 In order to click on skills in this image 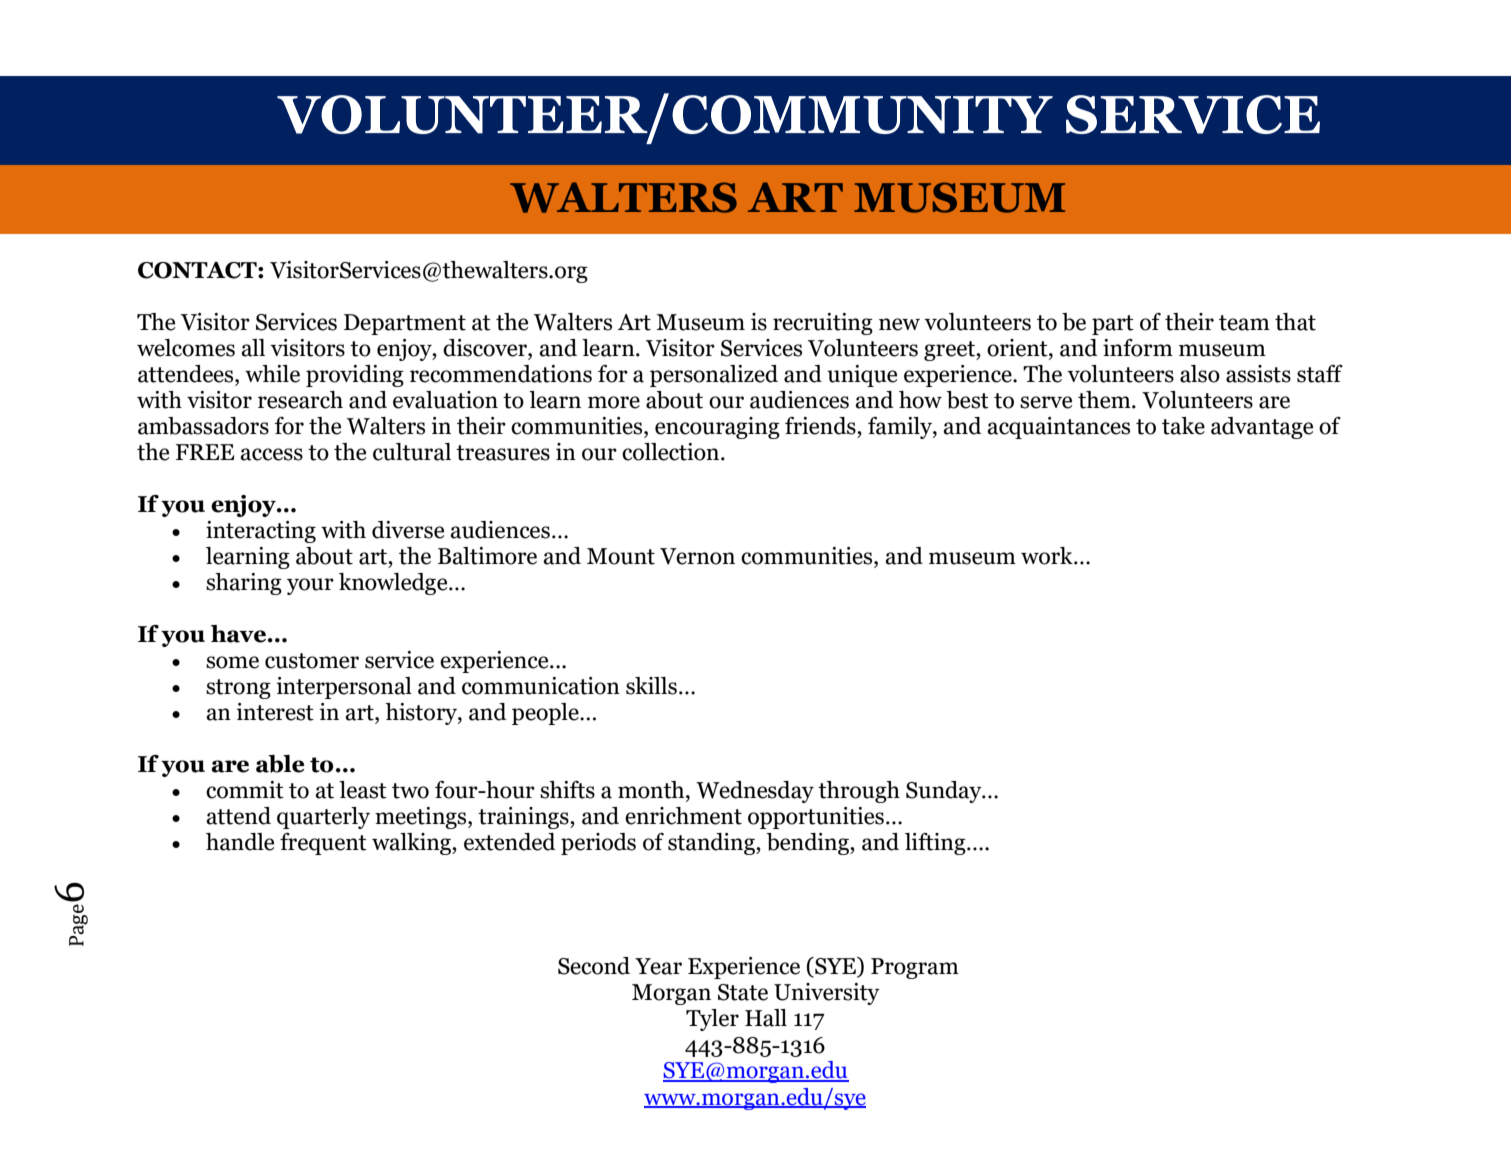, I will do `click(651, 686)`.
